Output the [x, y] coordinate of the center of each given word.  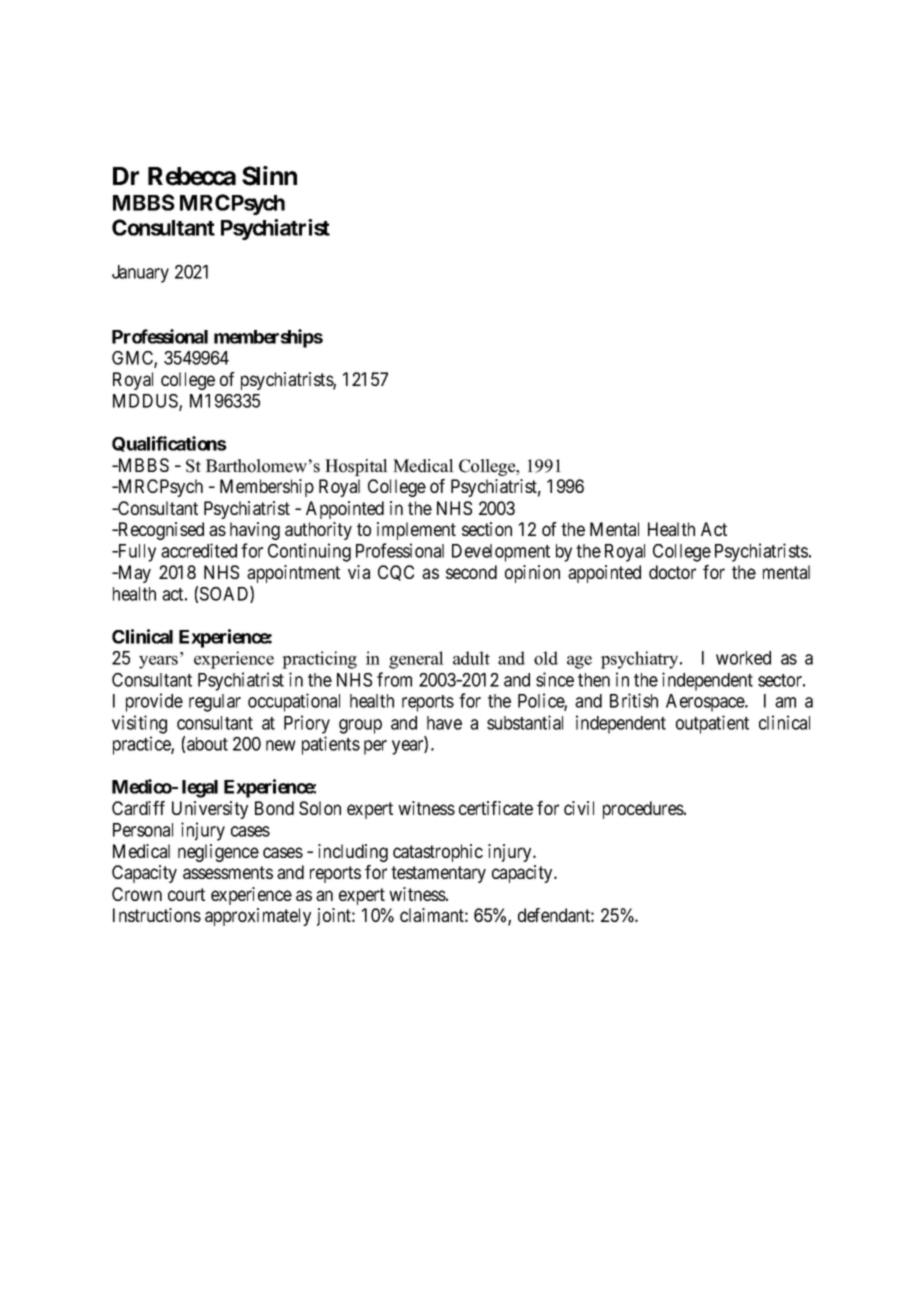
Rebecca [192, 176]
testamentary [438, 874]
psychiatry [641, 660]
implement [416, 531]
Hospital [356, 467]
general [416, 660]
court [186, 894]
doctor [672, 572]
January [140, 274]
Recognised [160, 531]
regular [215, 703]
